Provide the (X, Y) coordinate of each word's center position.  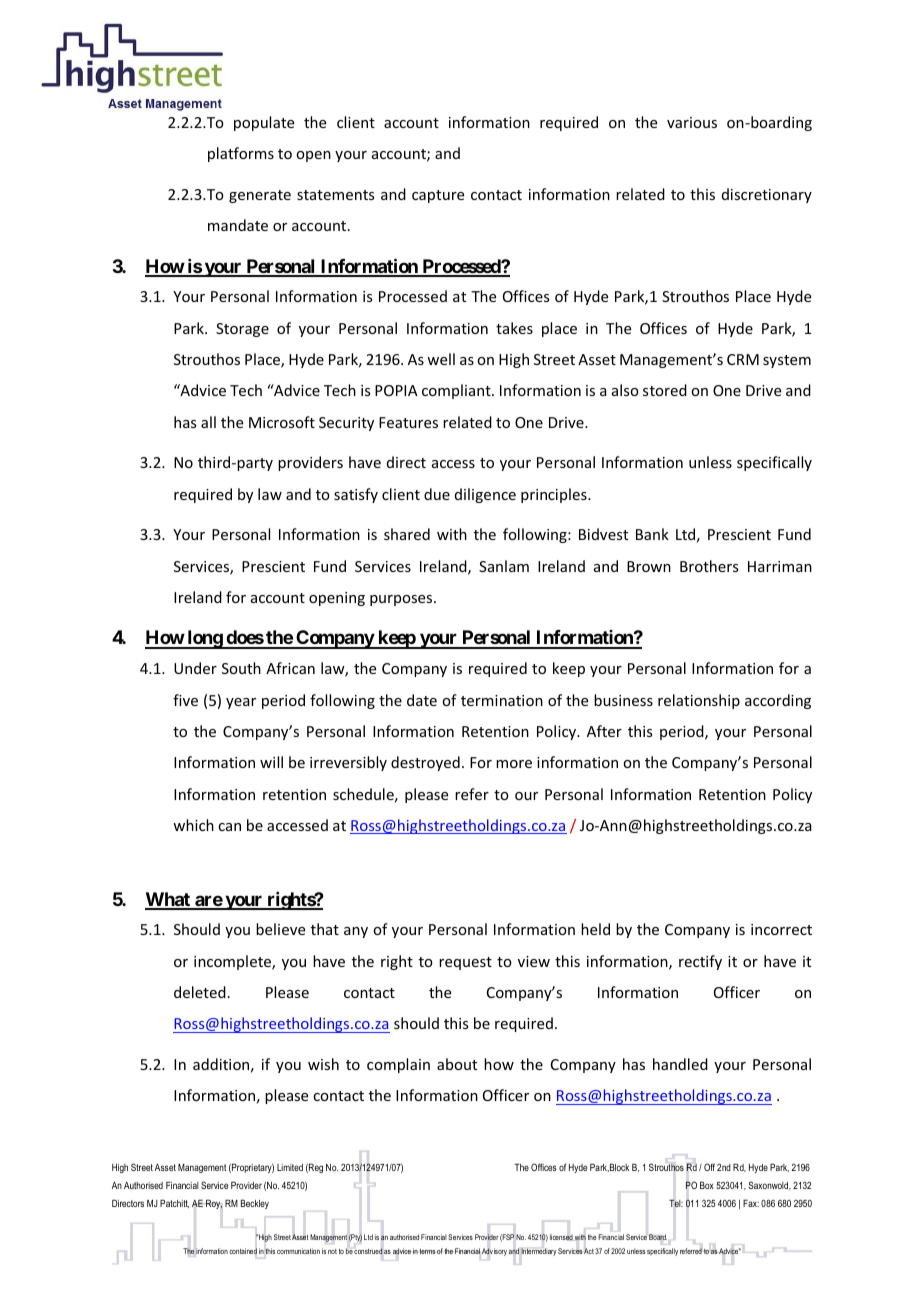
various (692, 122)
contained (243, 1251)
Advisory (494, 1252)
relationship (699, 701)
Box (707, 1185)
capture (438, 196)
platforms (241, 154)
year (241, 703)
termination (502, 700)
